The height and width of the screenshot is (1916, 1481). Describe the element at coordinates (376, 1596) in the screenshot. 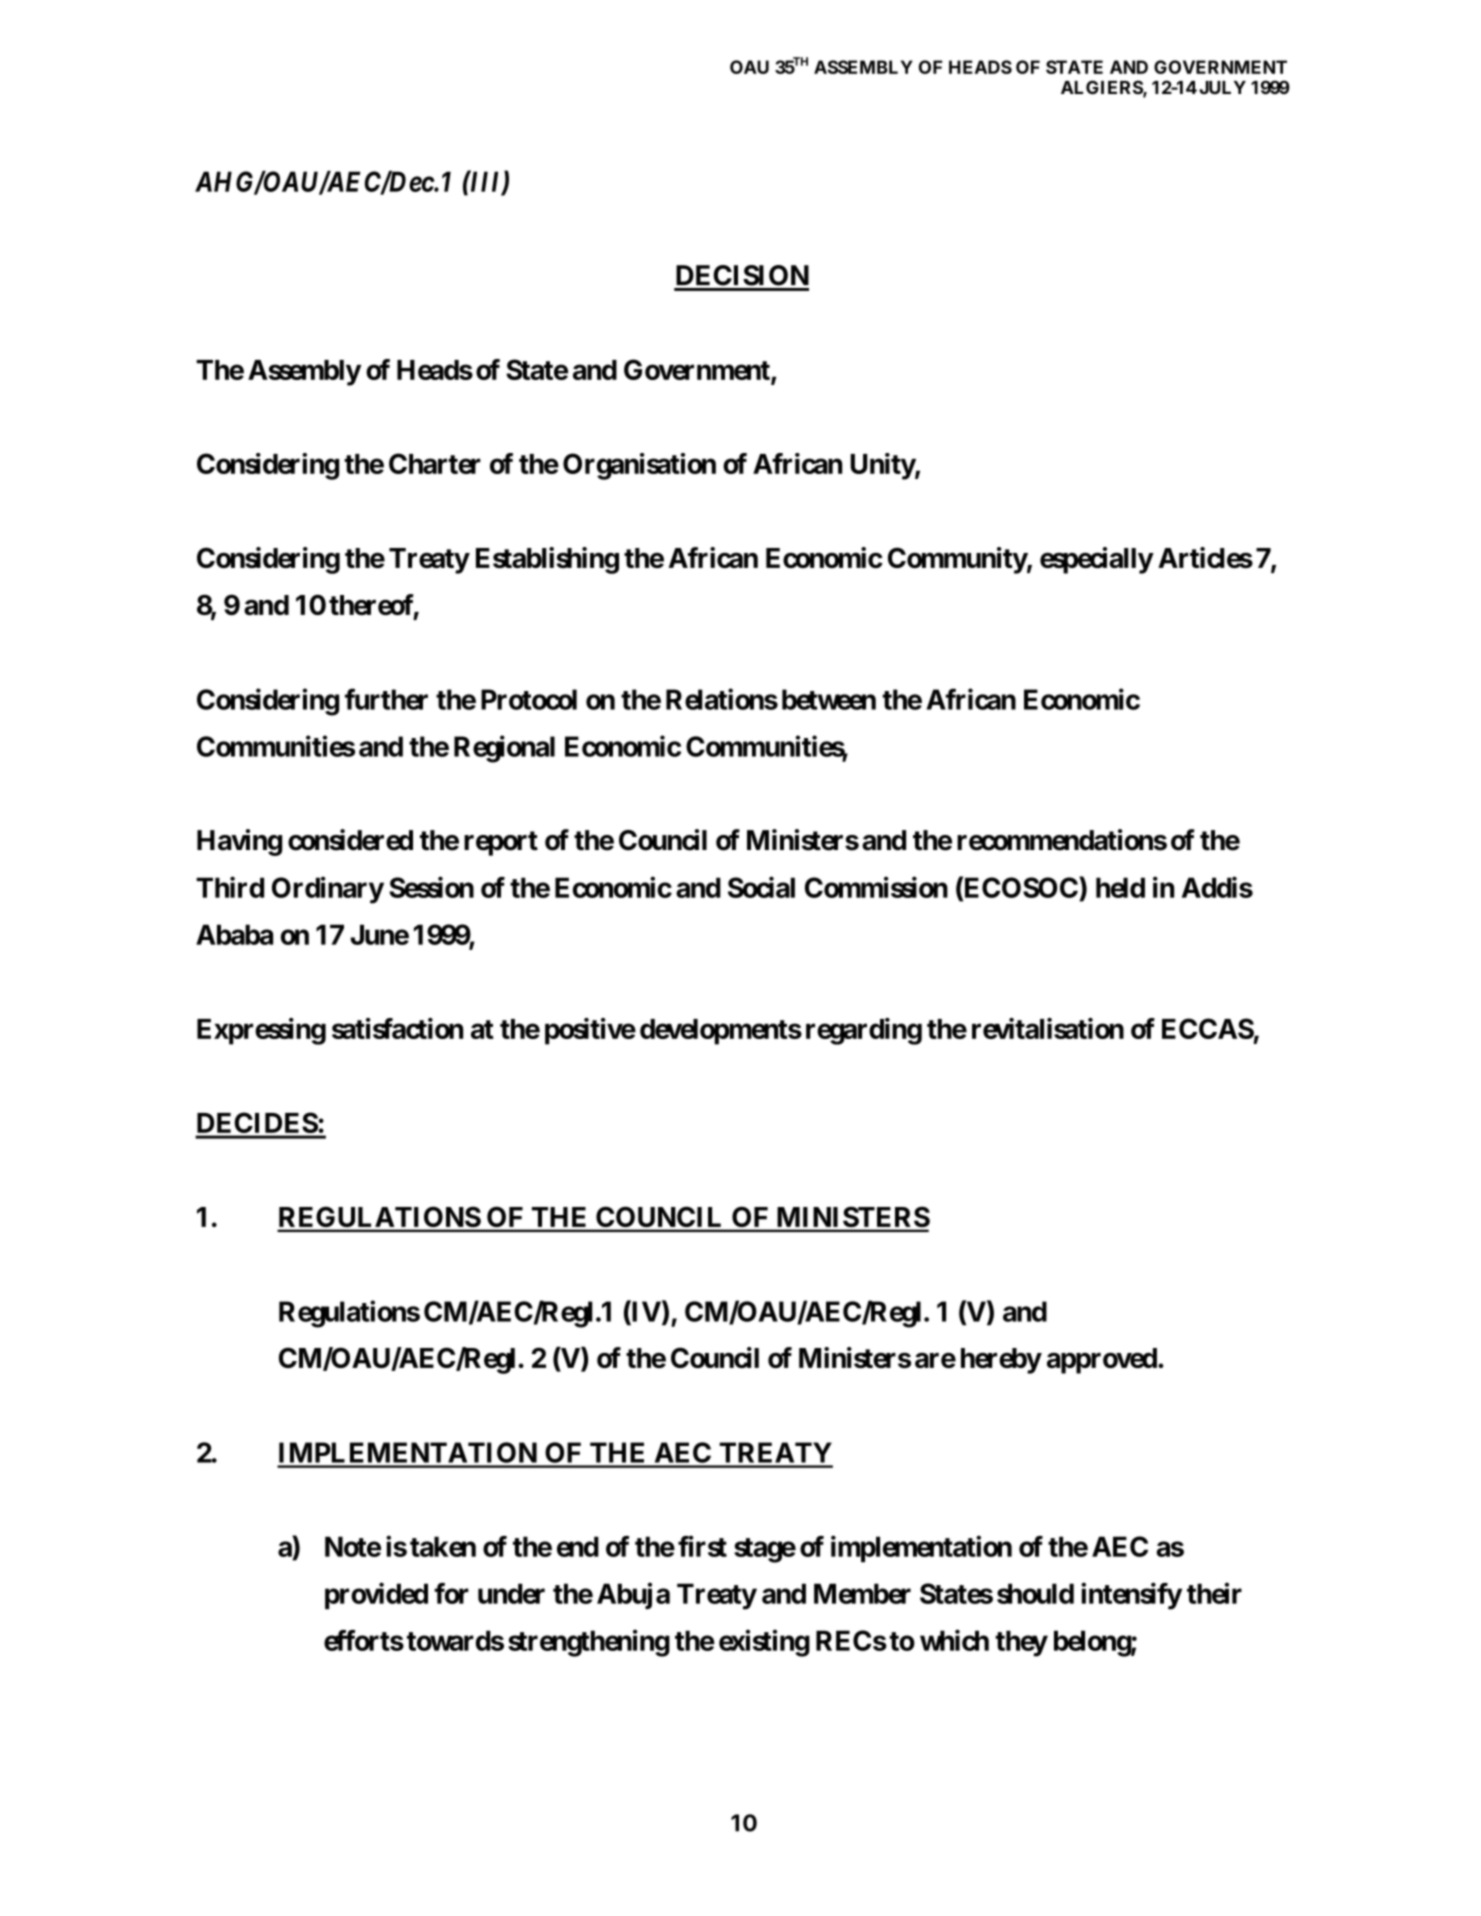

I see `provided` at that location.
